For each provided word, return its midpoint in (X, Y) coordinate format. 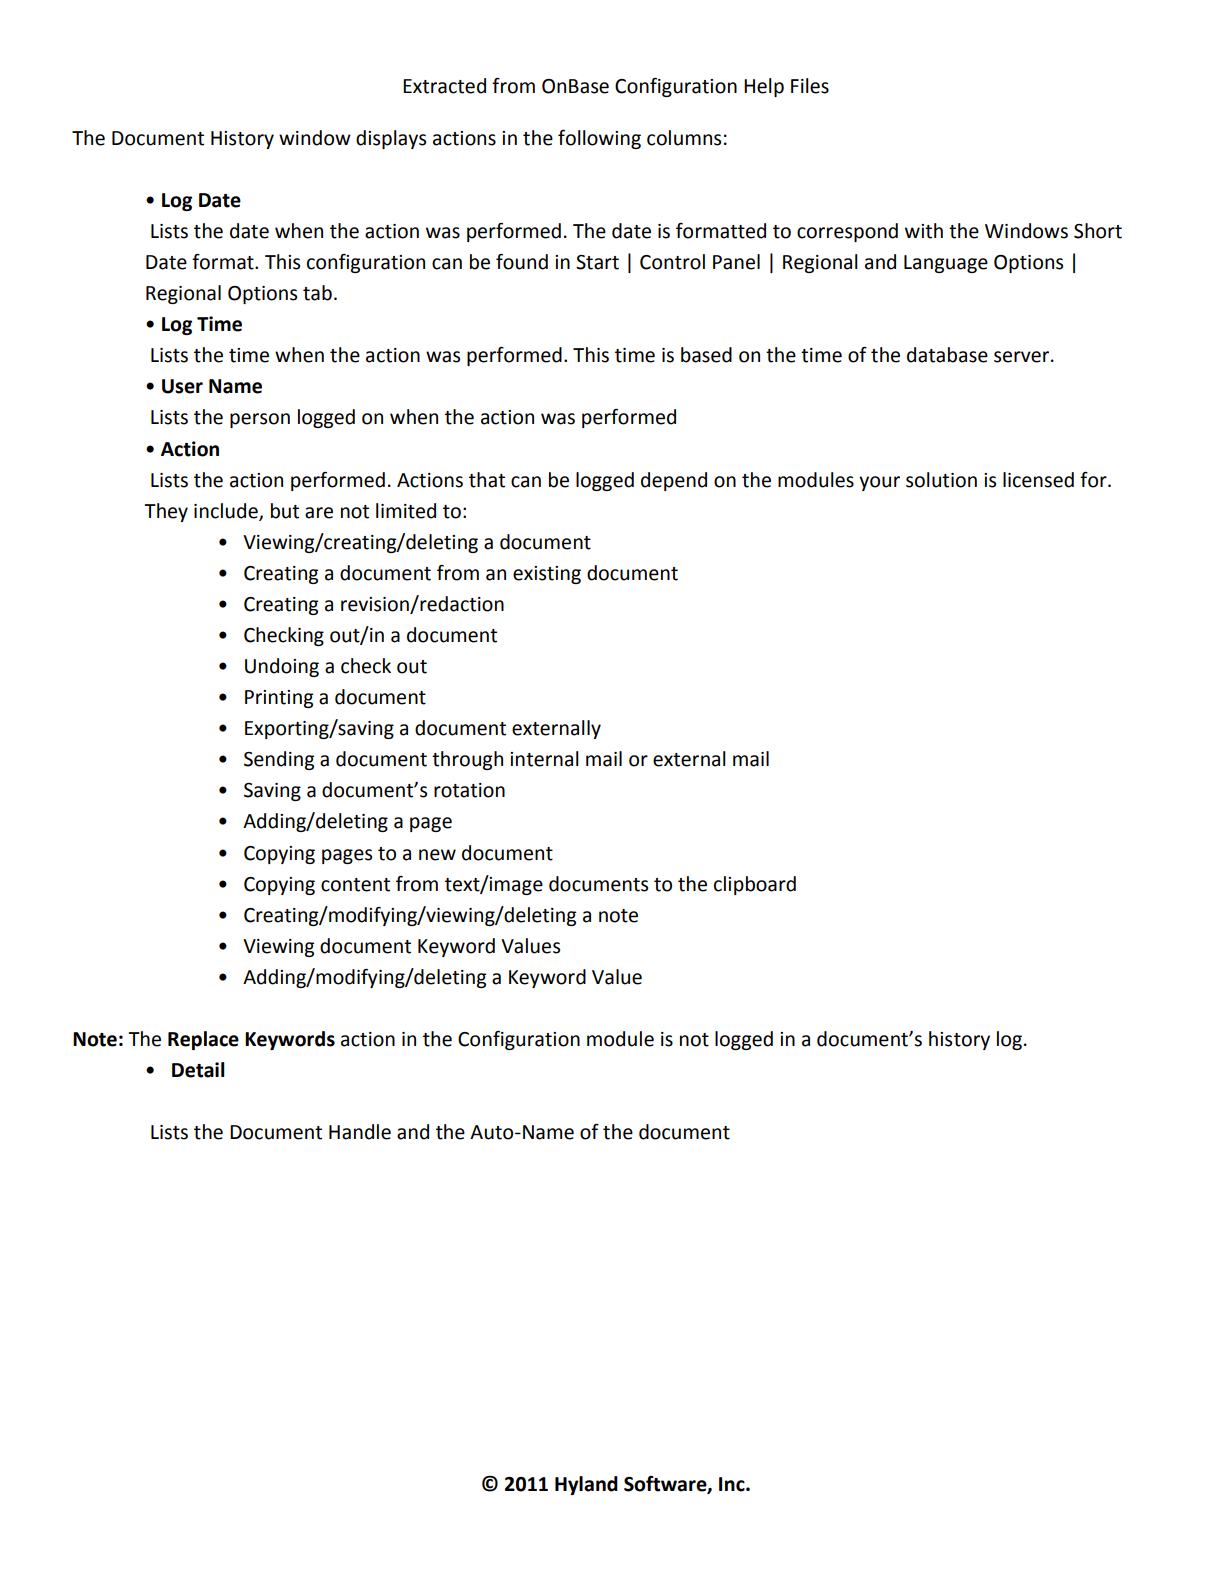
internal (544, 759)
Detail (198, 1070)
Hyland (586, 1485)
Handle (360, 1132)
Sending (279, 760)
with (924, 231)
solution (941, 480)
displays (391, 139)
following (599, 139)
